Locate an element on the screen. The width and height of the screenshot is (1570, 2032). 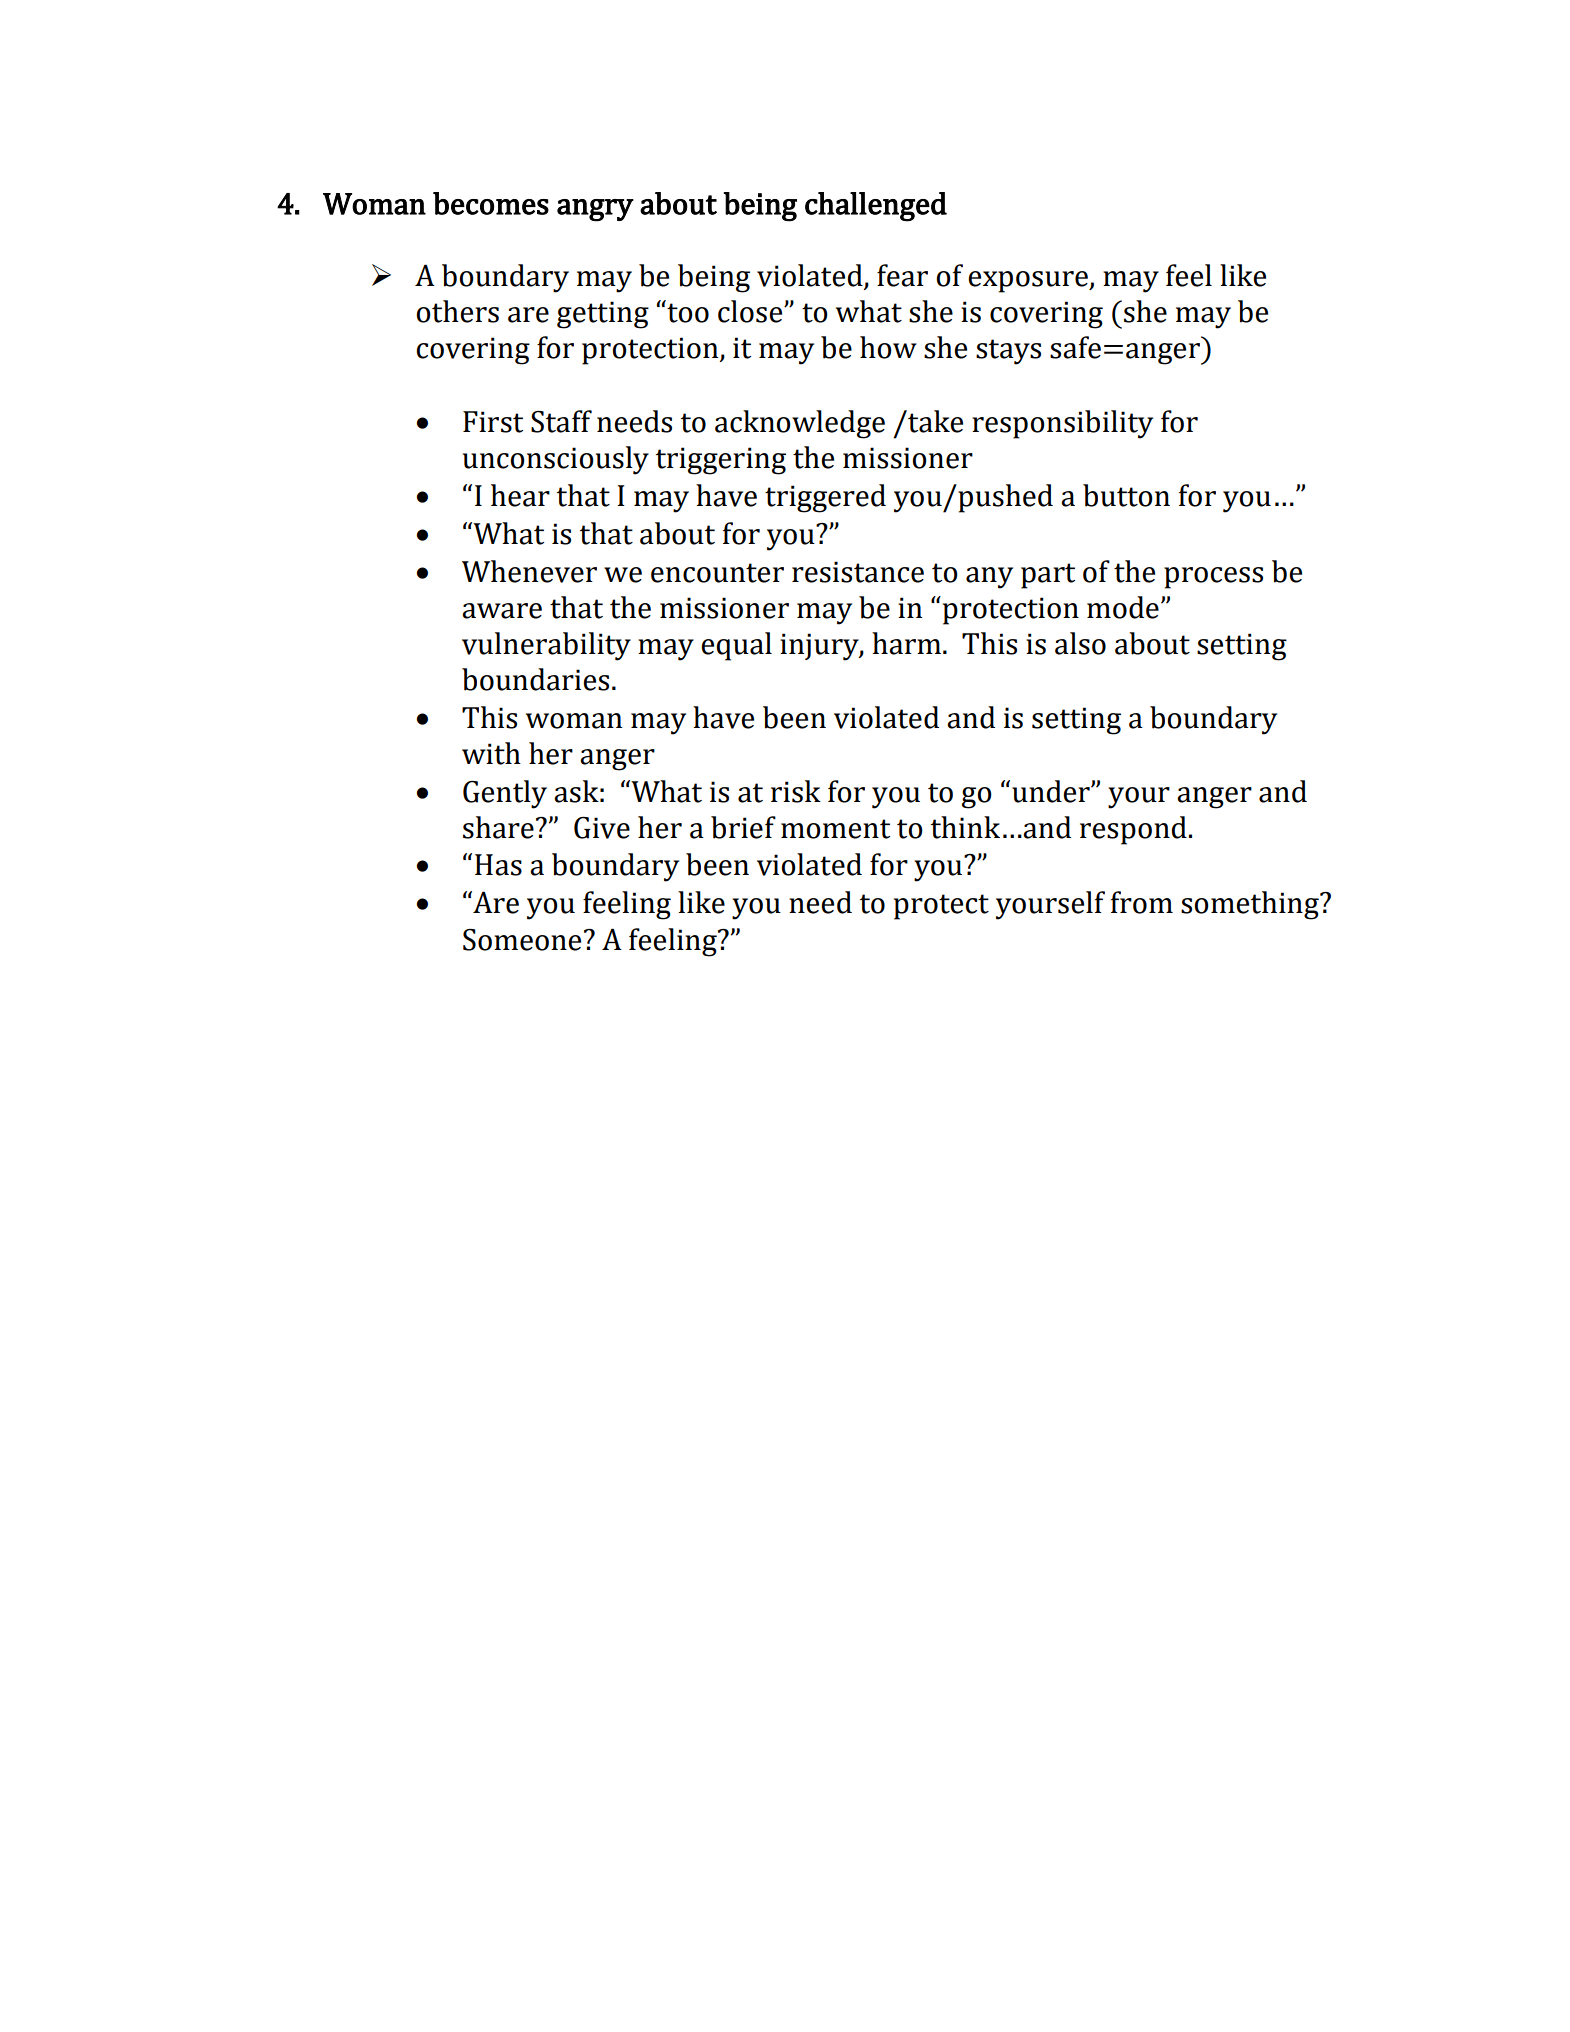
under is located at coordinates (1052, 791).
